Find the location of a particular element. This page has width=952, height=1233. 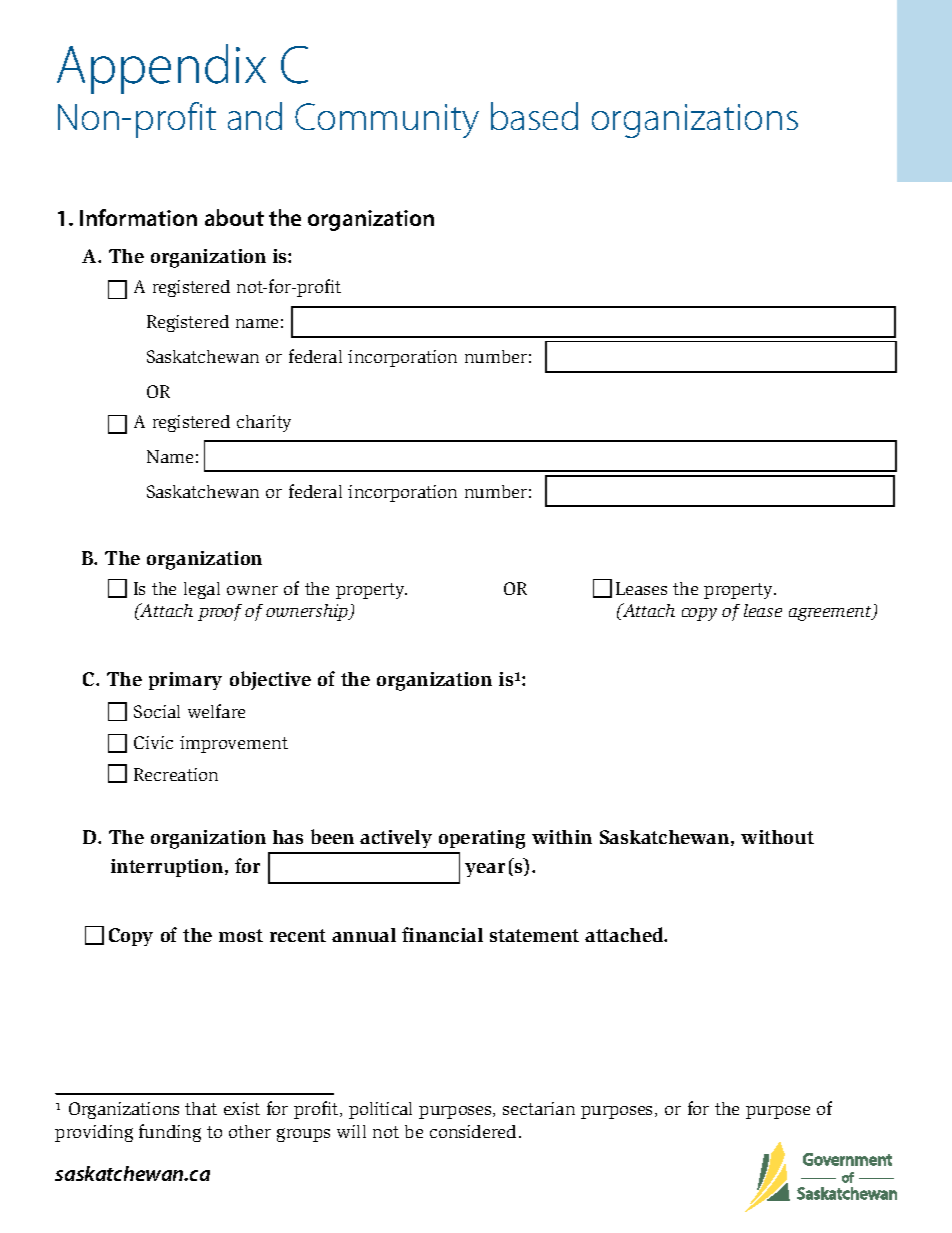

Appendix is located at coordinates (161, 69).
